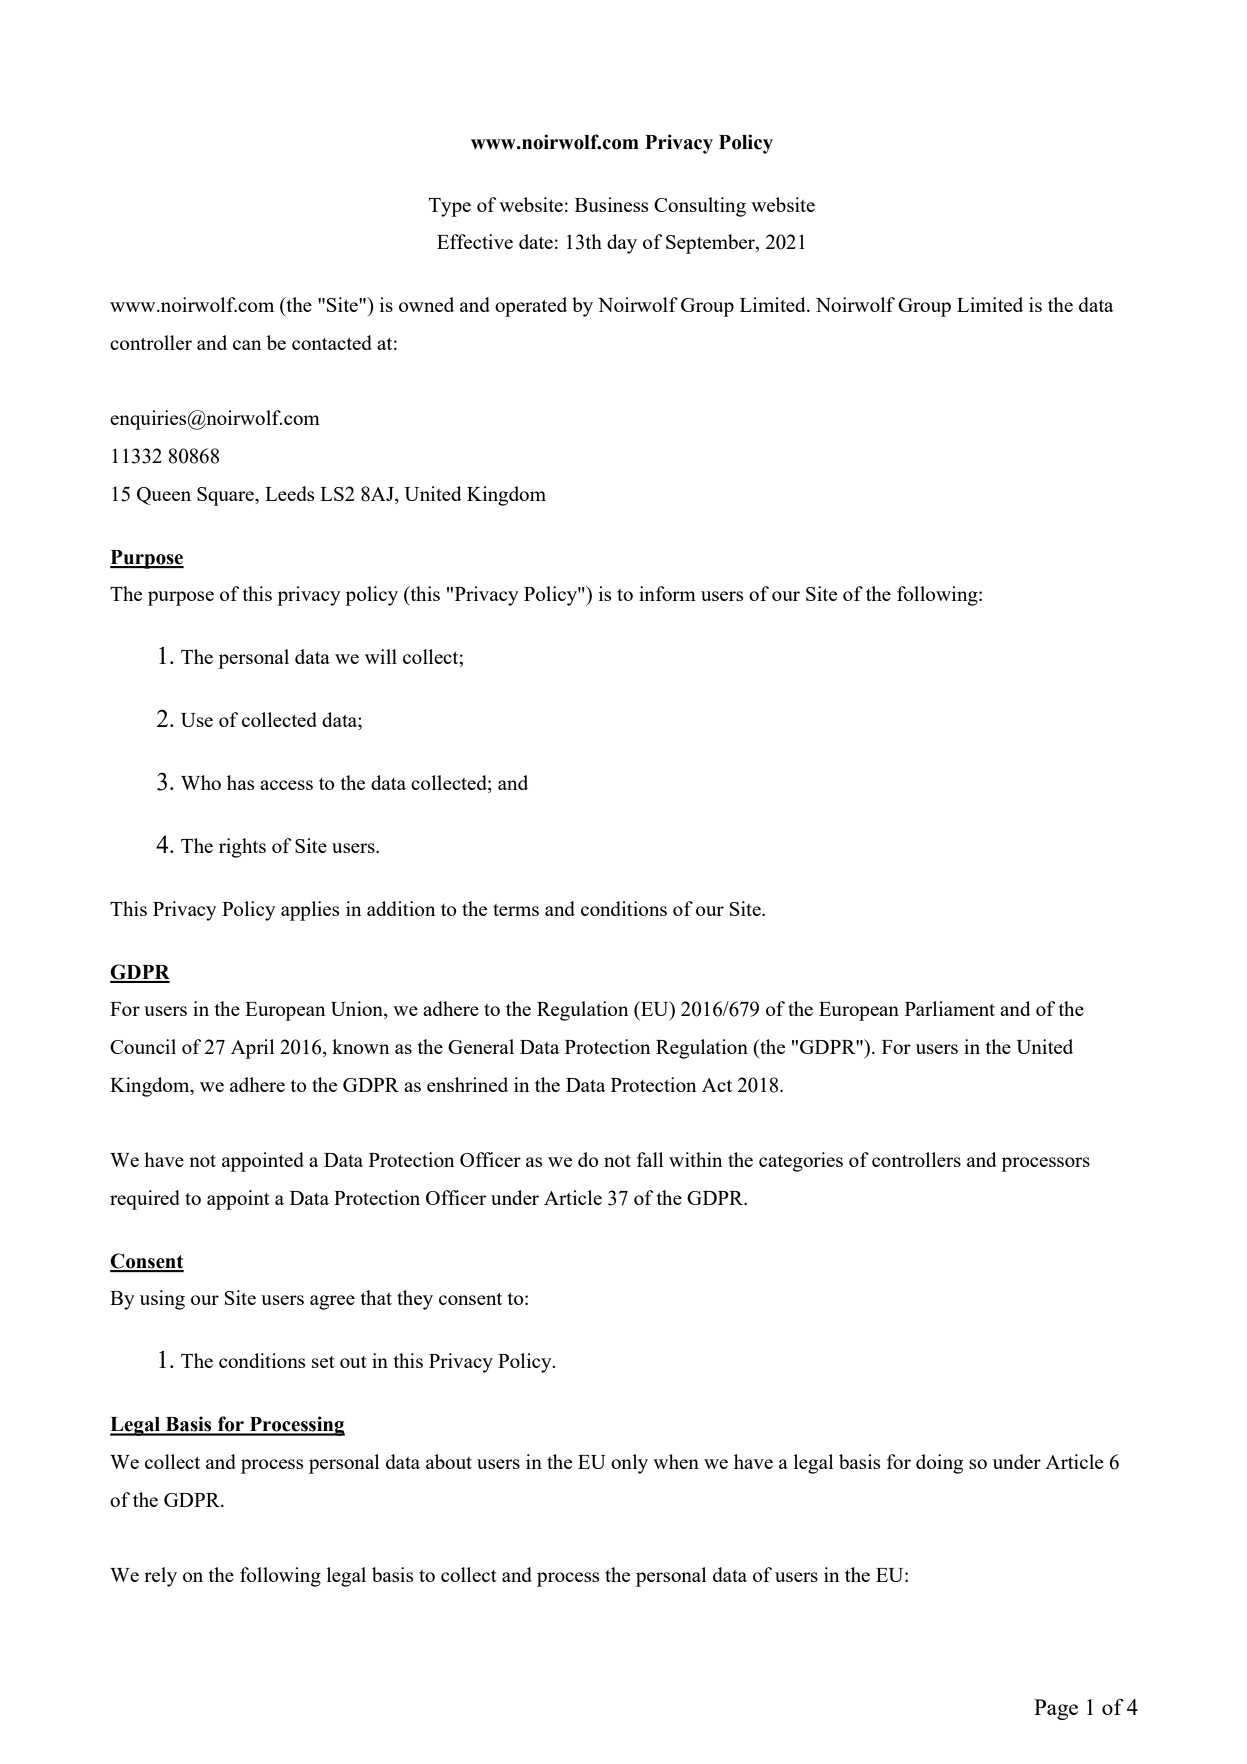 The image size is (1247, 1764). What do you see at coordinates (939, 1464) in the document?
I see `doing` at bounding box center [939, 1464].
